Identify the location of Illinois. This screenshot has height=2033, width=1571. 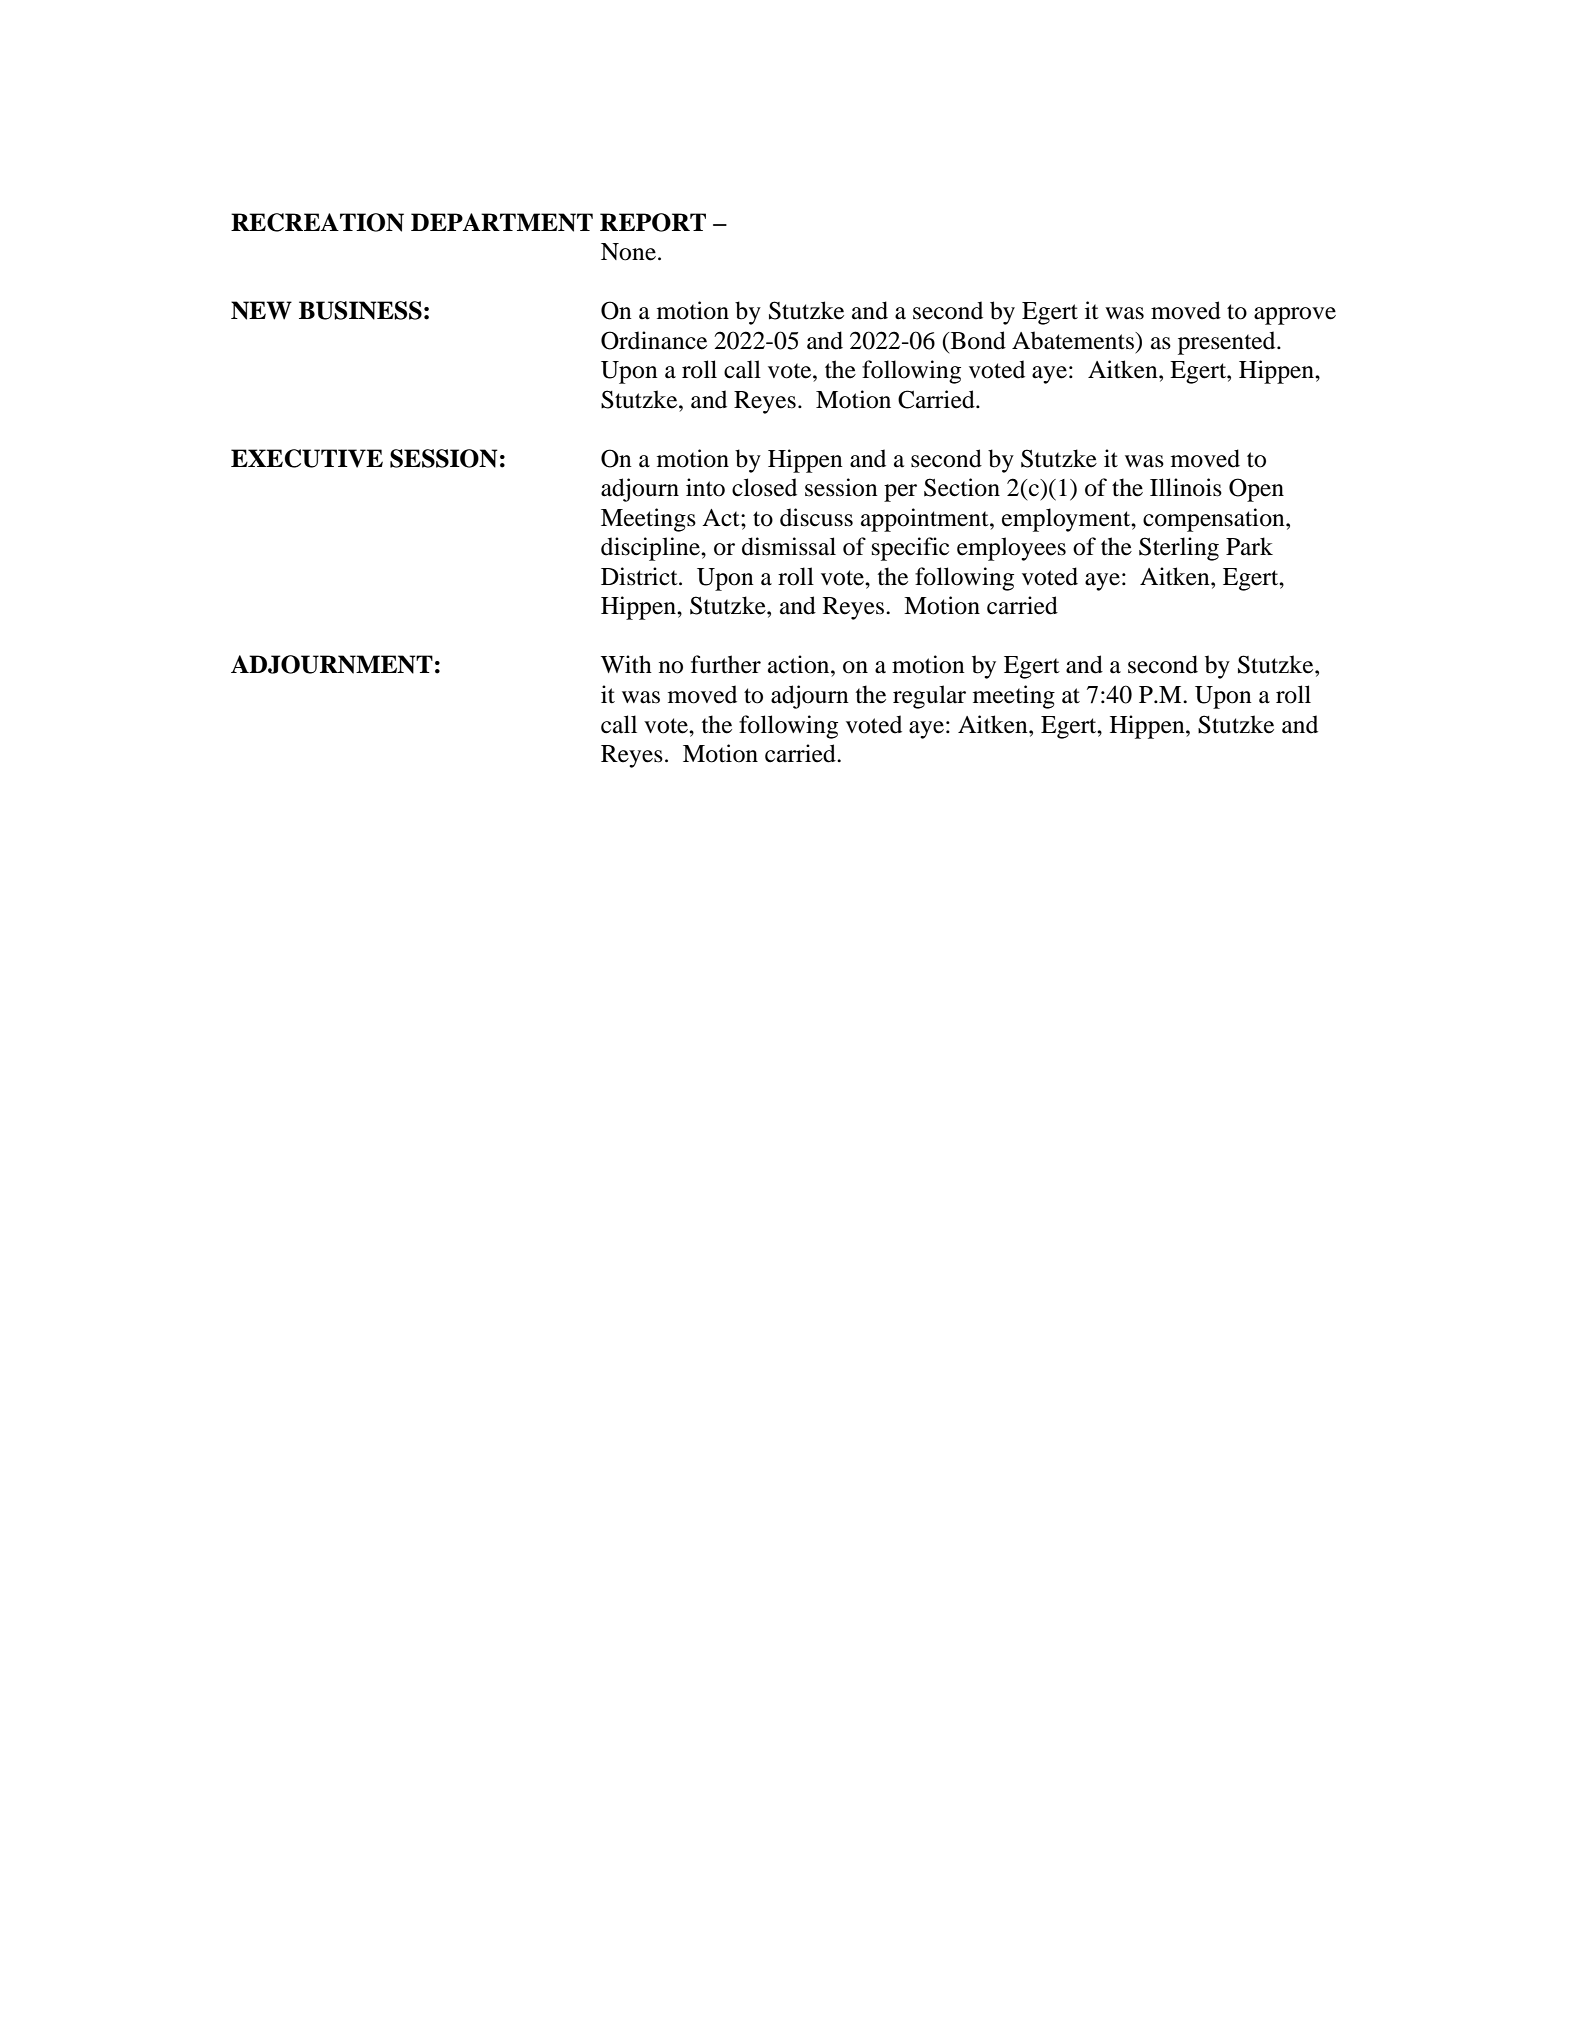
(1186, 487).
